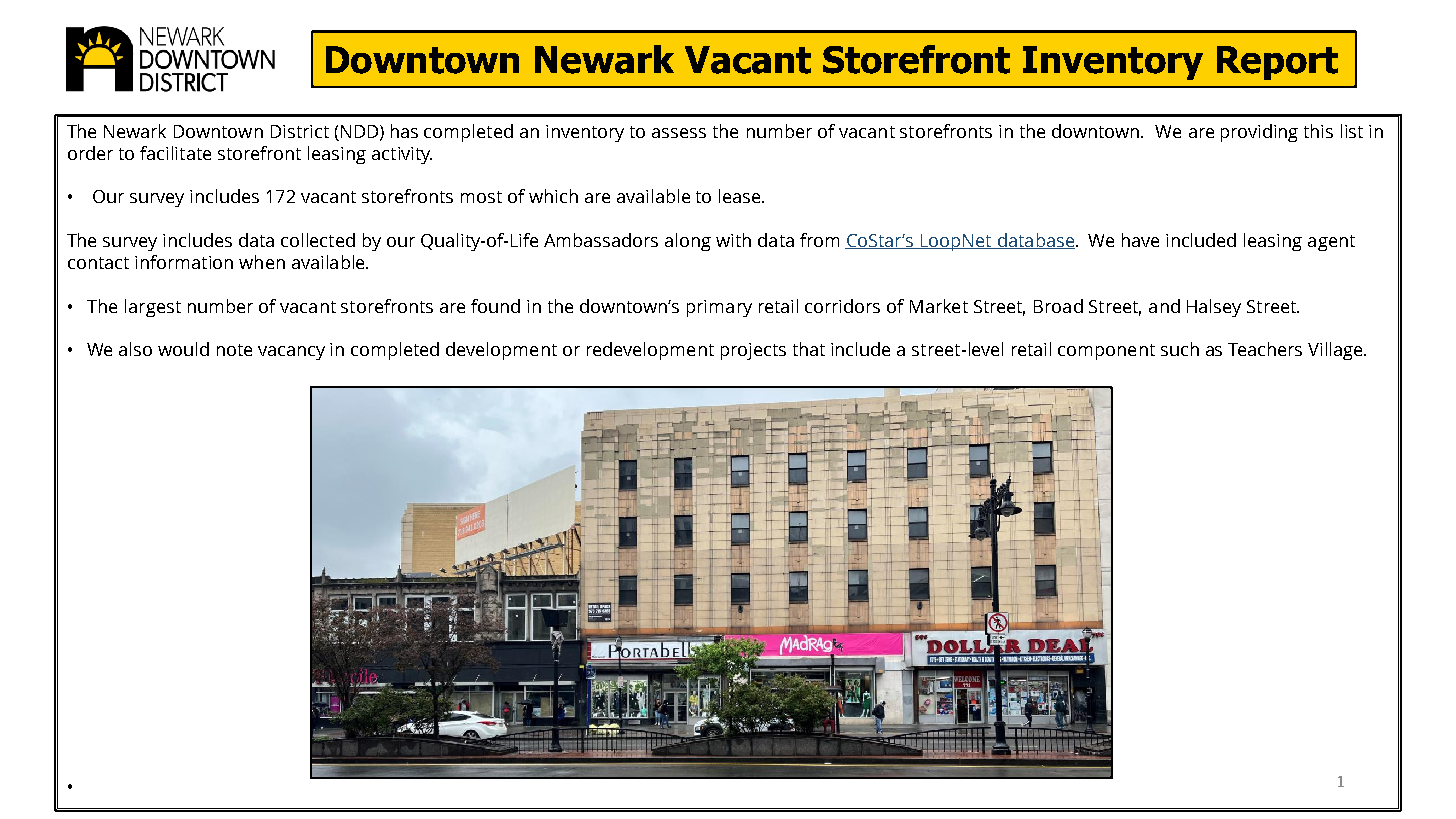  I want to click on projects, so click(753, 351).
